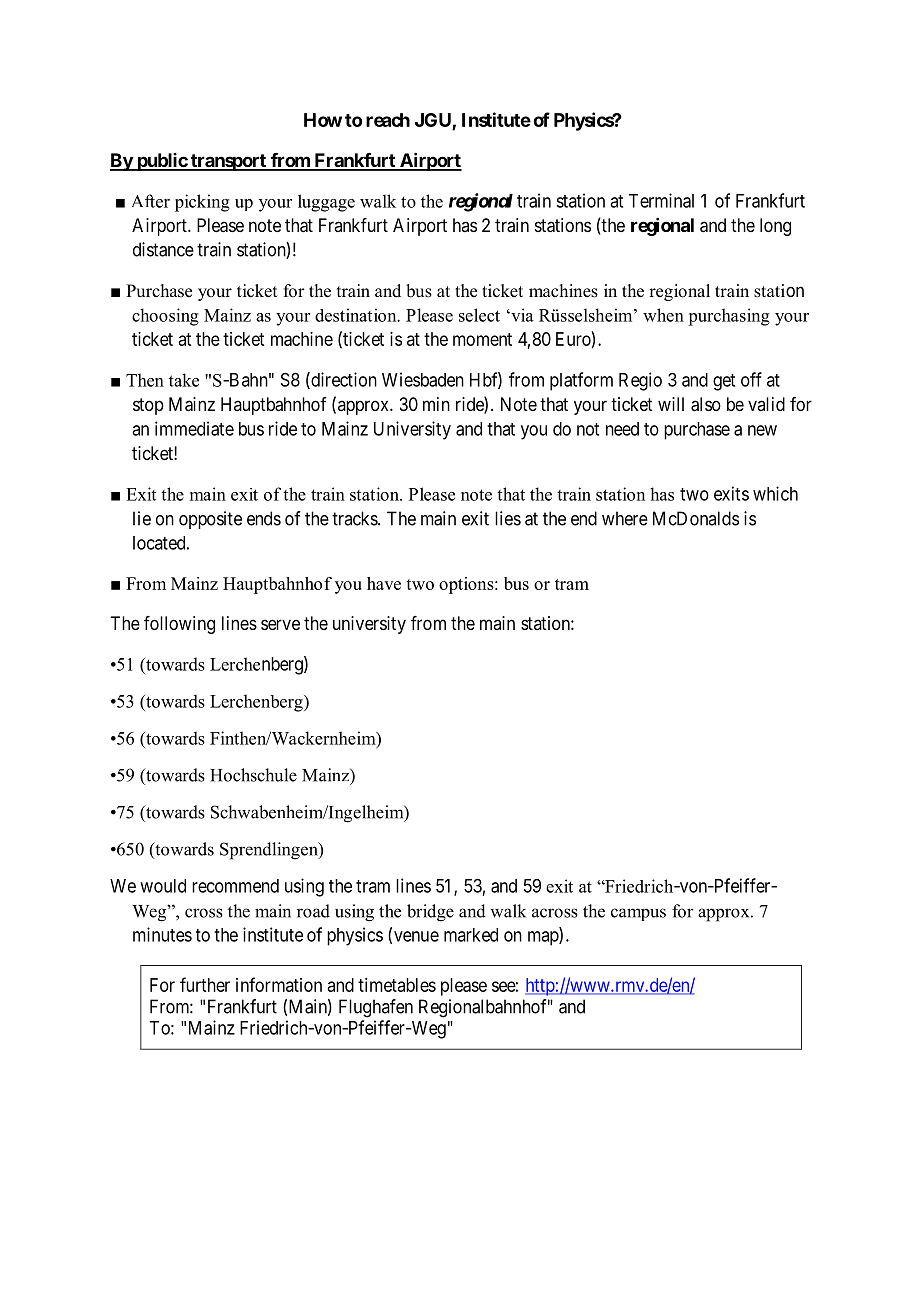  I want to click on marked, so click(471, 935).
